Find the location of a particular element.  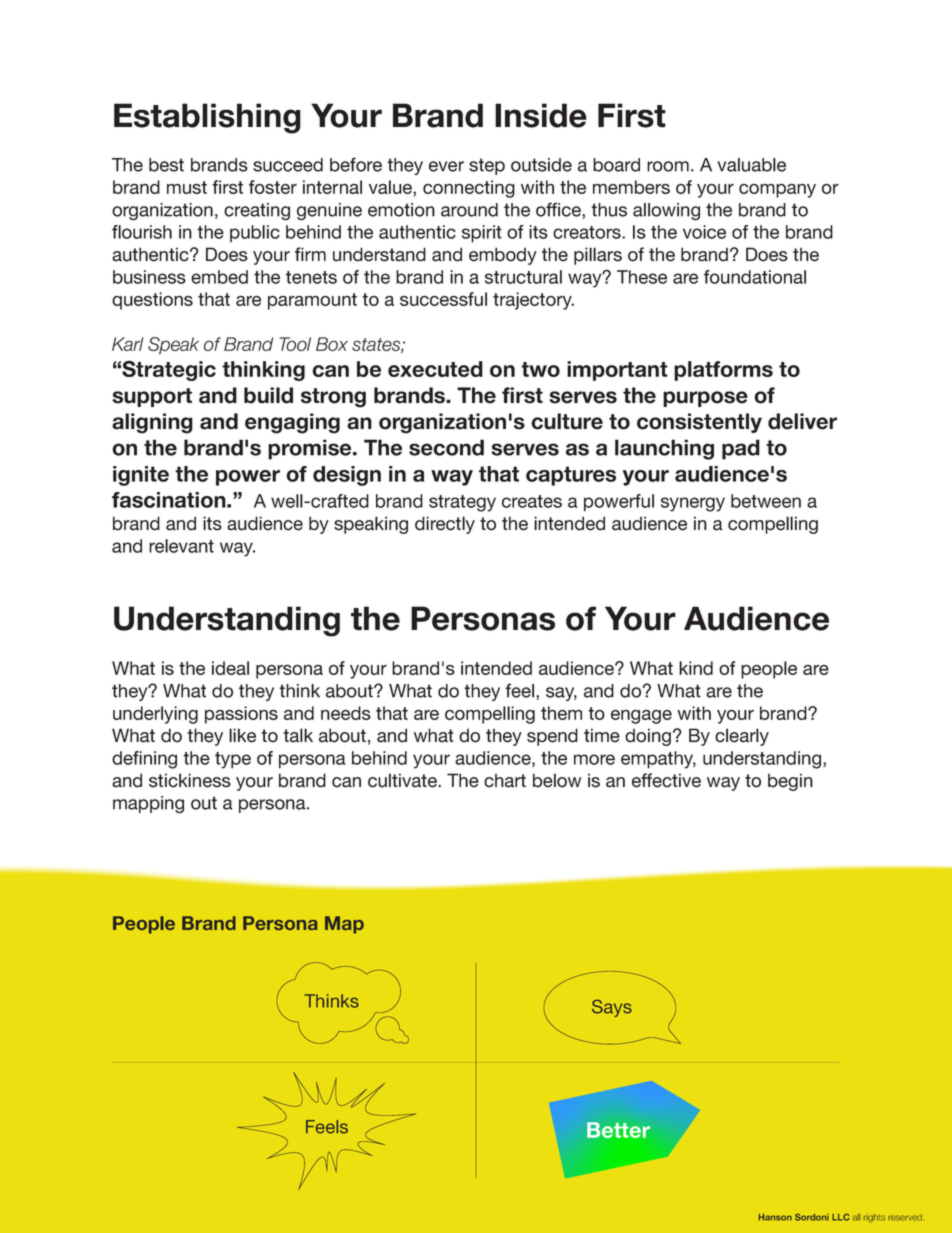

outside is located at coordinates (541, 165).
